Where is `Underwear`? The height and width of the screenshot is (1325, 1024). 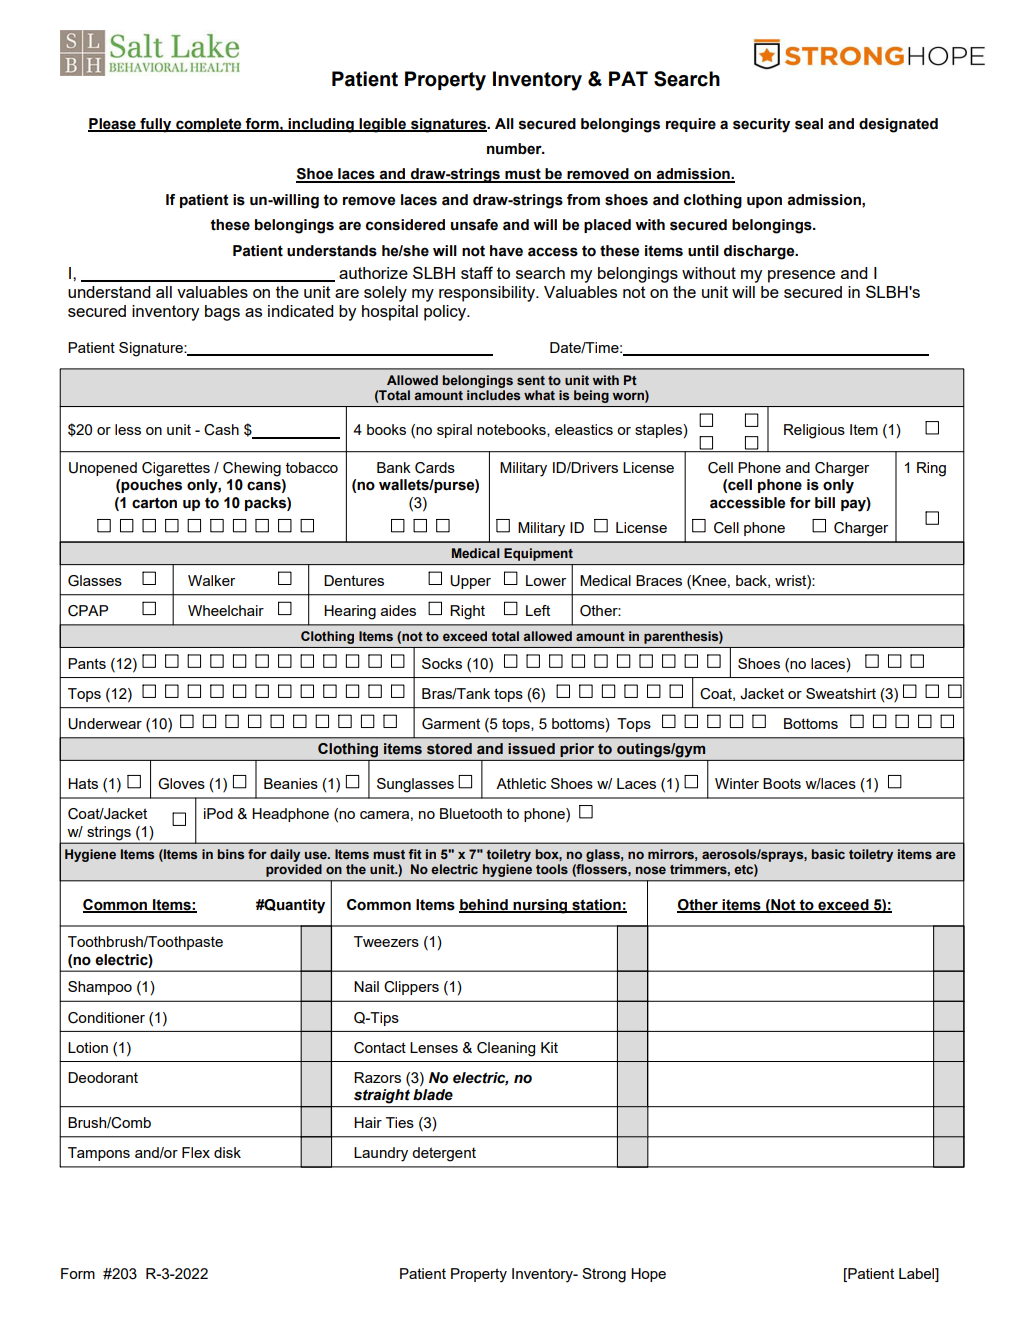 Underwear is located at coordinates (105, 724).
